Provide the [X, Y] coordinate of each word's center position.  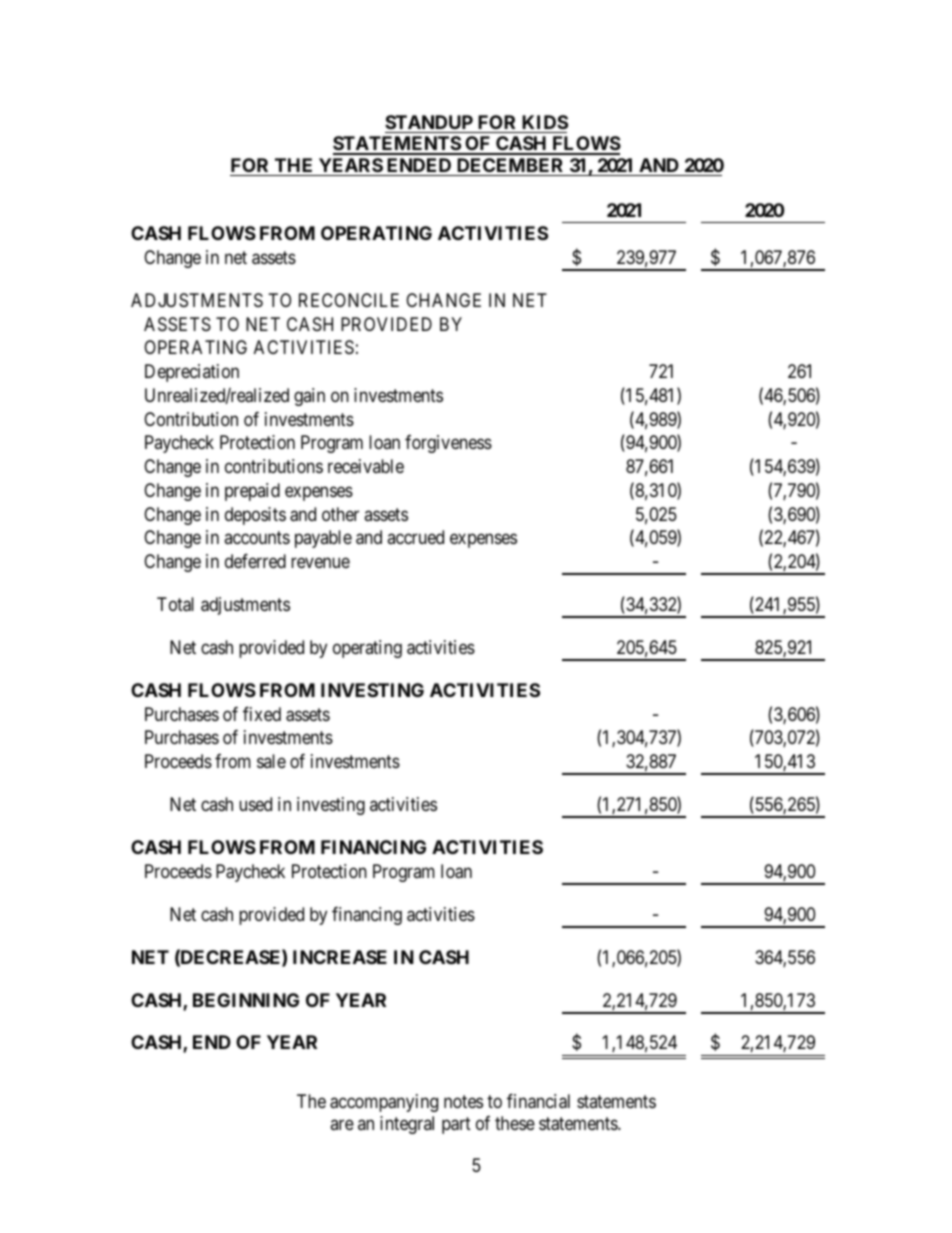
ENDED [419, 165]
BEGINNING [246, 1000]
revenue [320, 562]
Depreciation [192, 373]
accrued [415, 537]
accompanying [384, 1103]
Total [175, 604]
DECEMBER [510, 165]
